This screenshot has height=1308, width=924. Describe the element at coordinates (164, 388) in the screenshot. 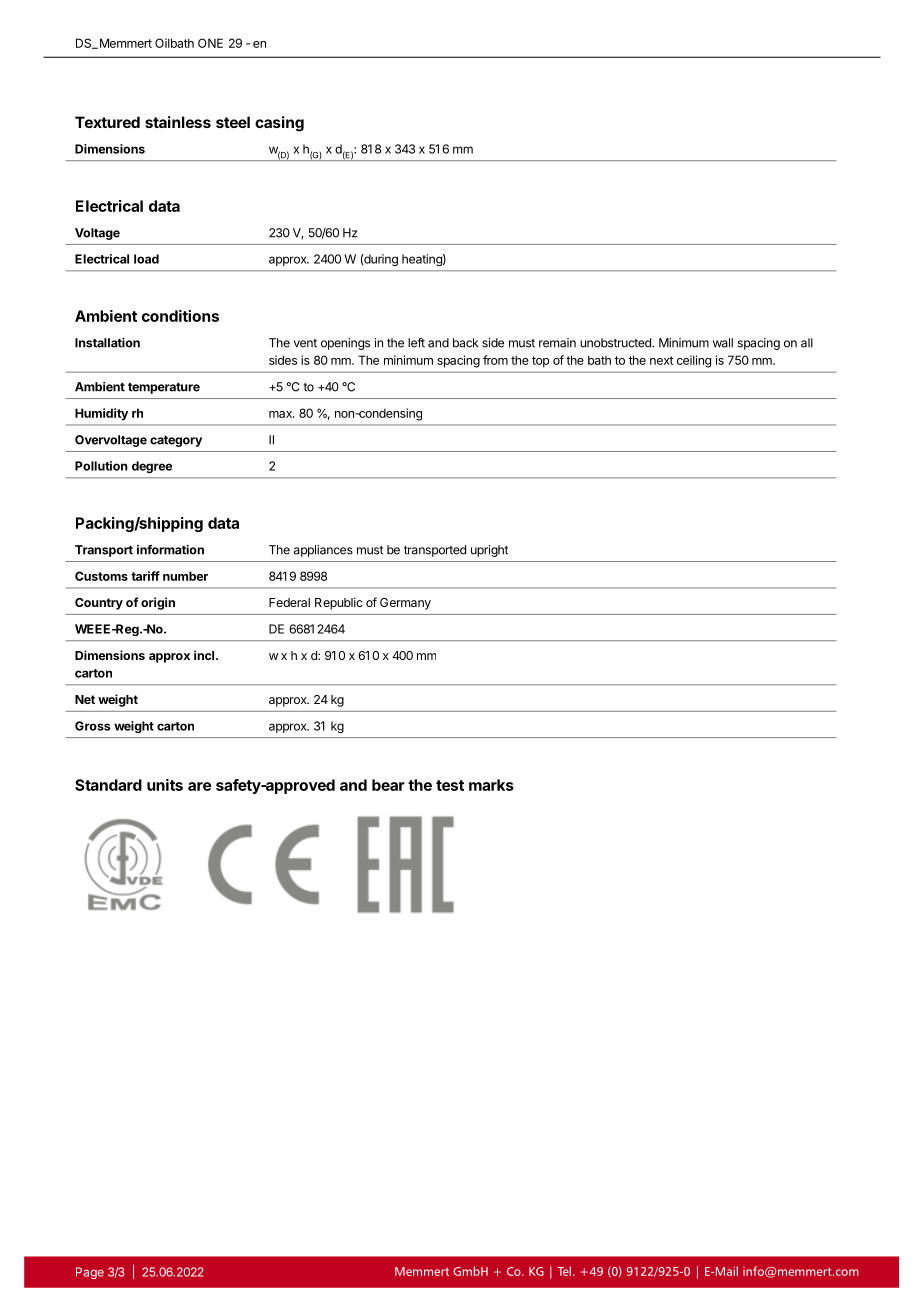

I see `temperature` at that location.
